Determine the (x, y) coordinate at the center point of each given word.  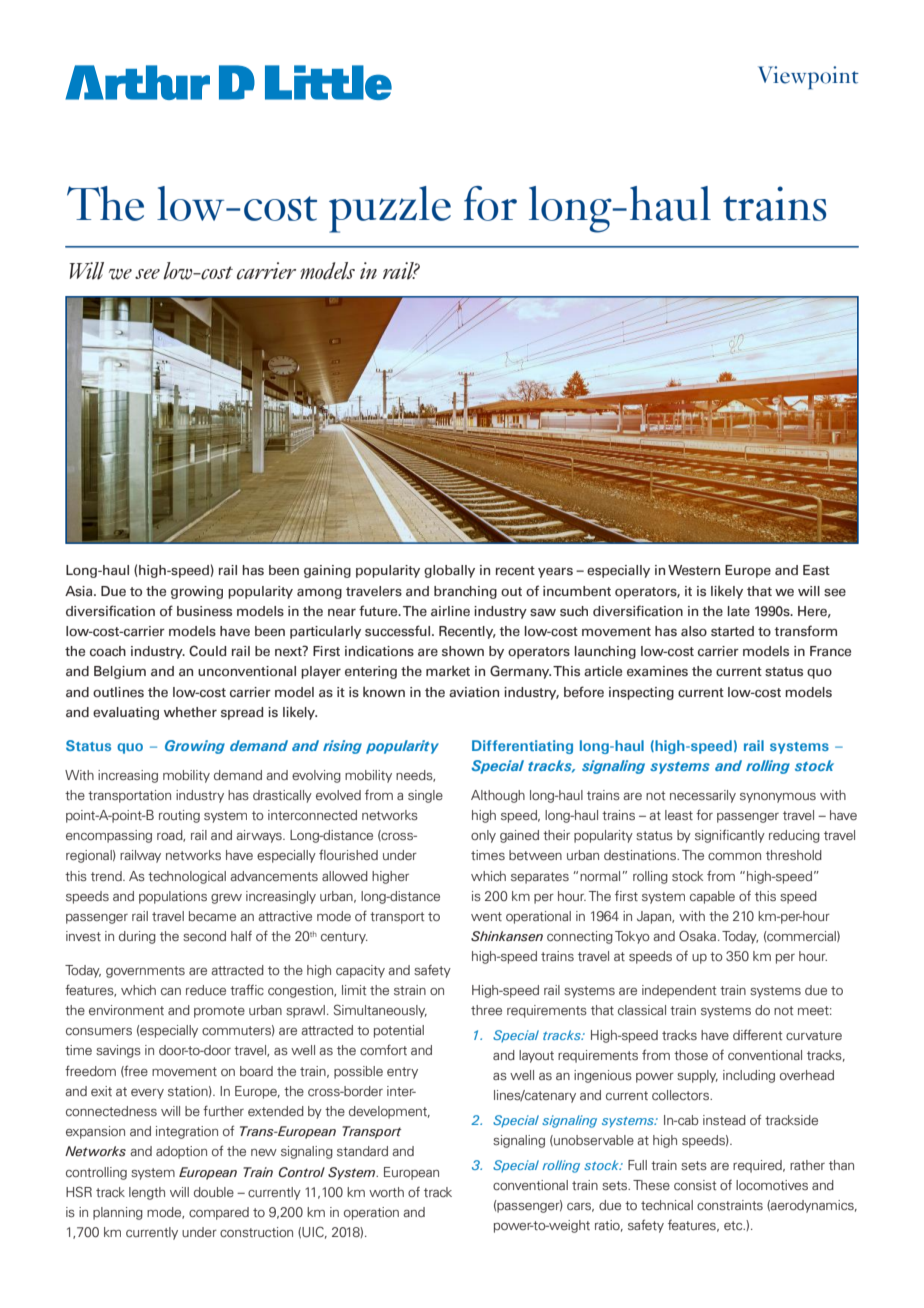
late (739, 611)
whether (190, 712)
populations (173, 897)
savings (118, 1051)
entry (402, 1073)
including (749, 1076)
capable (712, 897)
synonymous (778, 798)
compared (219, 1213)
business (204, 611)
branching (465, 592)
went (486, 916)
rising (342, 747)
